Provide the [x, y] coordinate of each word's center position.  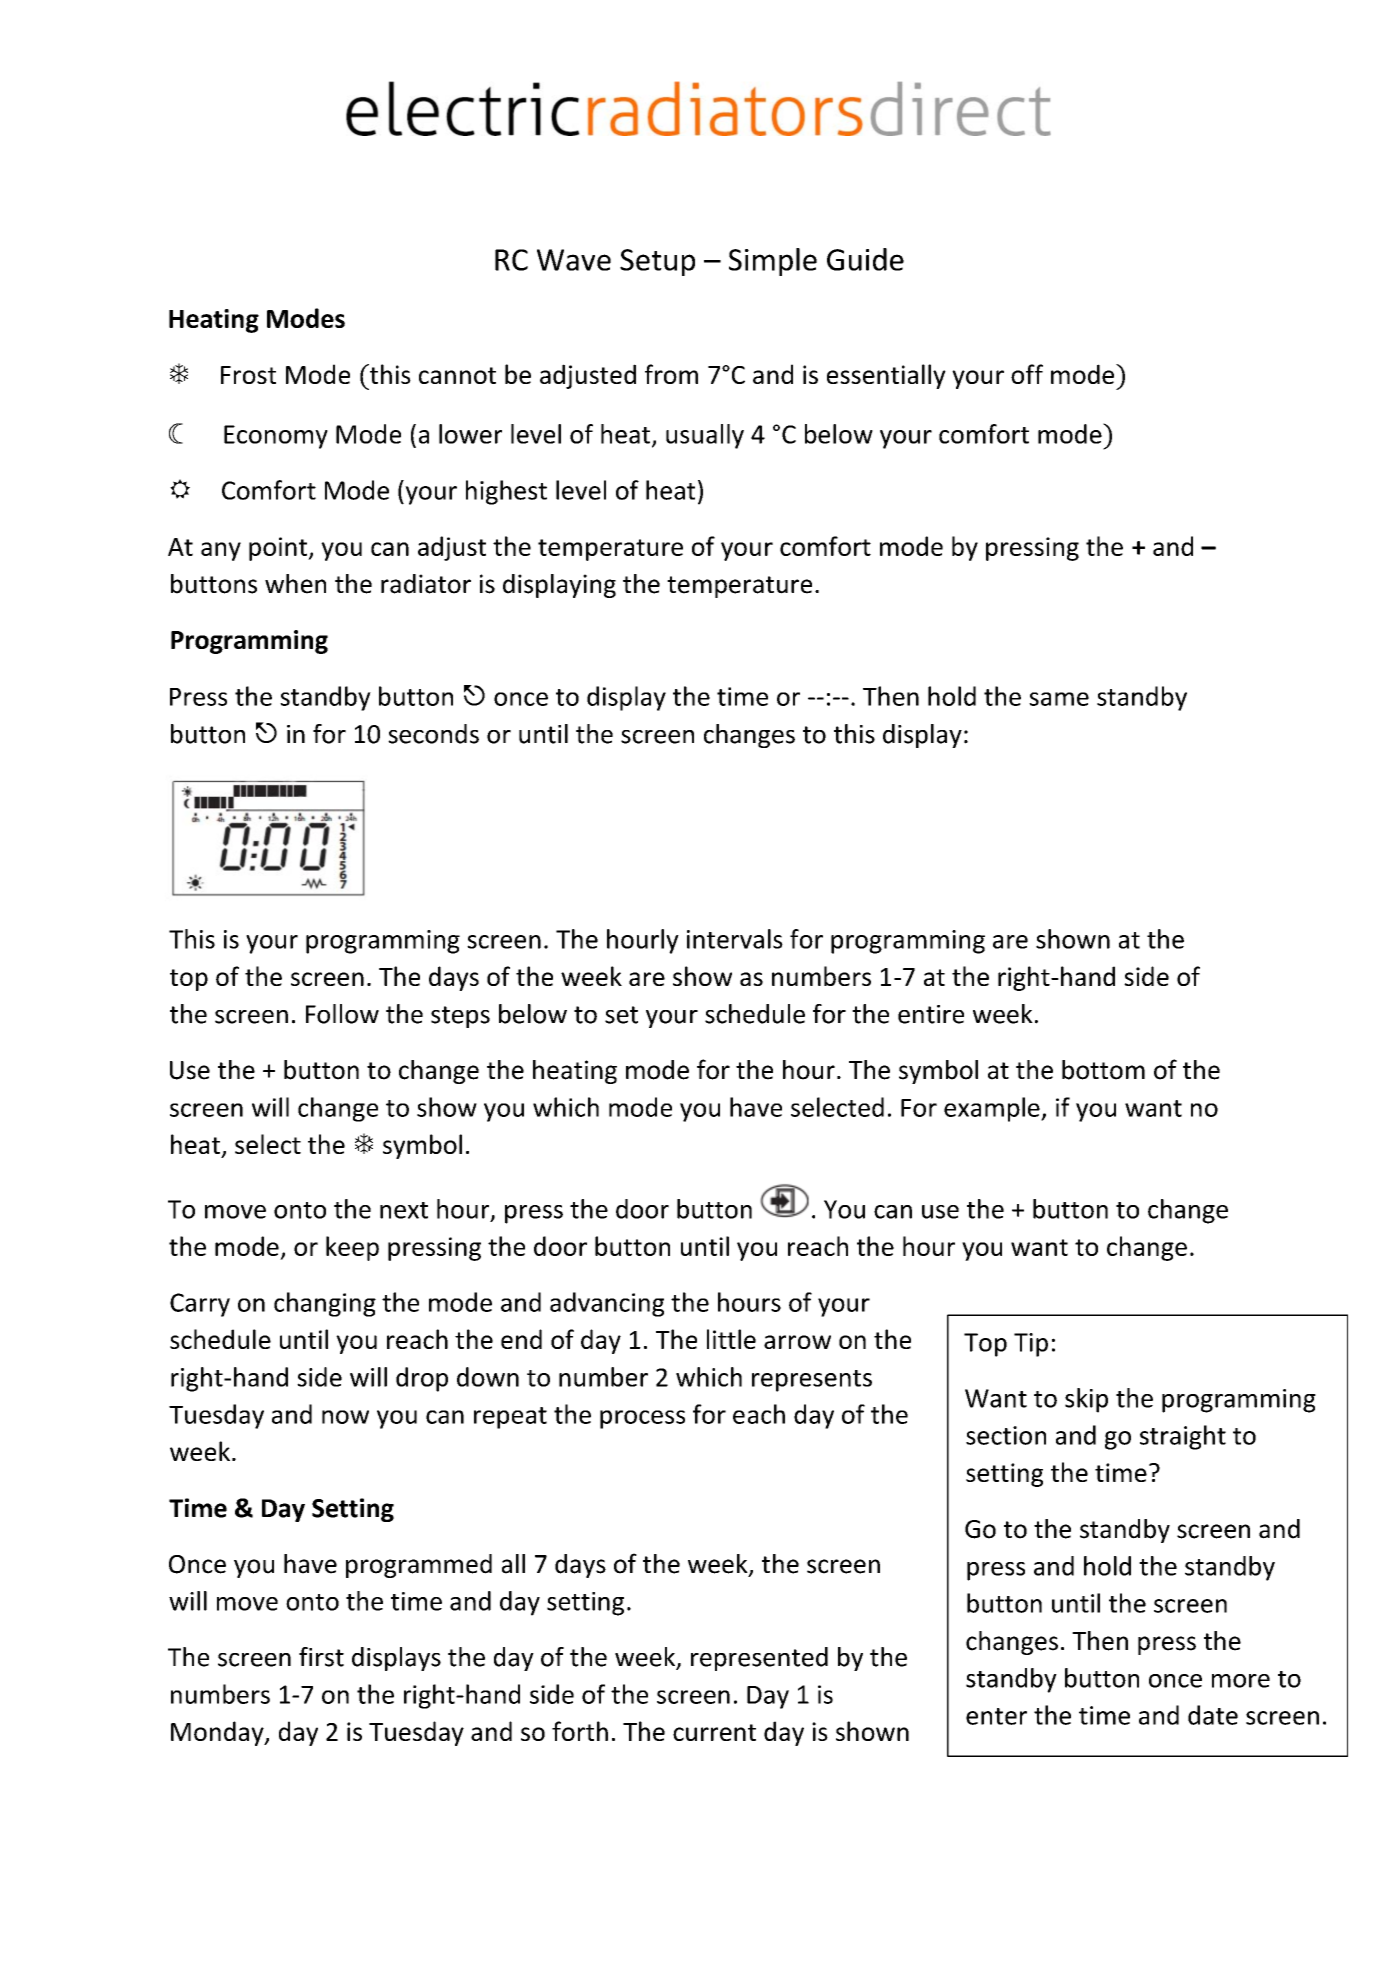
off [1027, 374]
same [1059, 699]
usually [705, 436]
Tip [1031, 1345]
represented [759, 1659]
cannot [457, 375]
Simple [773, 262]
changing [325, 1304]
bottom [1103, 1070]
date [1213, 1715]
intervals [735, 939]
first [321, 1657]
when [295, 584]
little [731, 1339]
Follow [342, 1014]
